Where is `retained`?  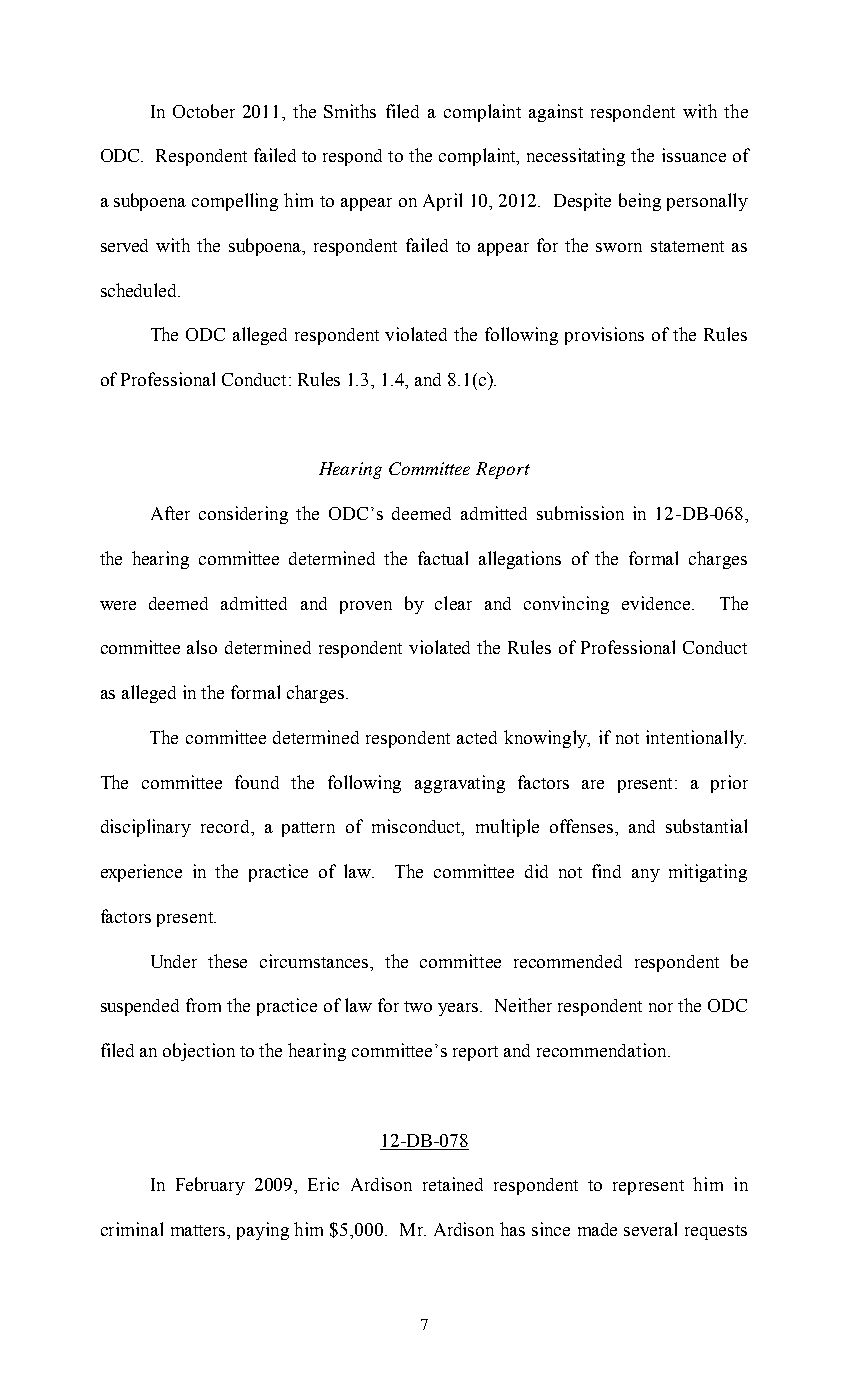 retained is located at coordinates (453, 1184).
